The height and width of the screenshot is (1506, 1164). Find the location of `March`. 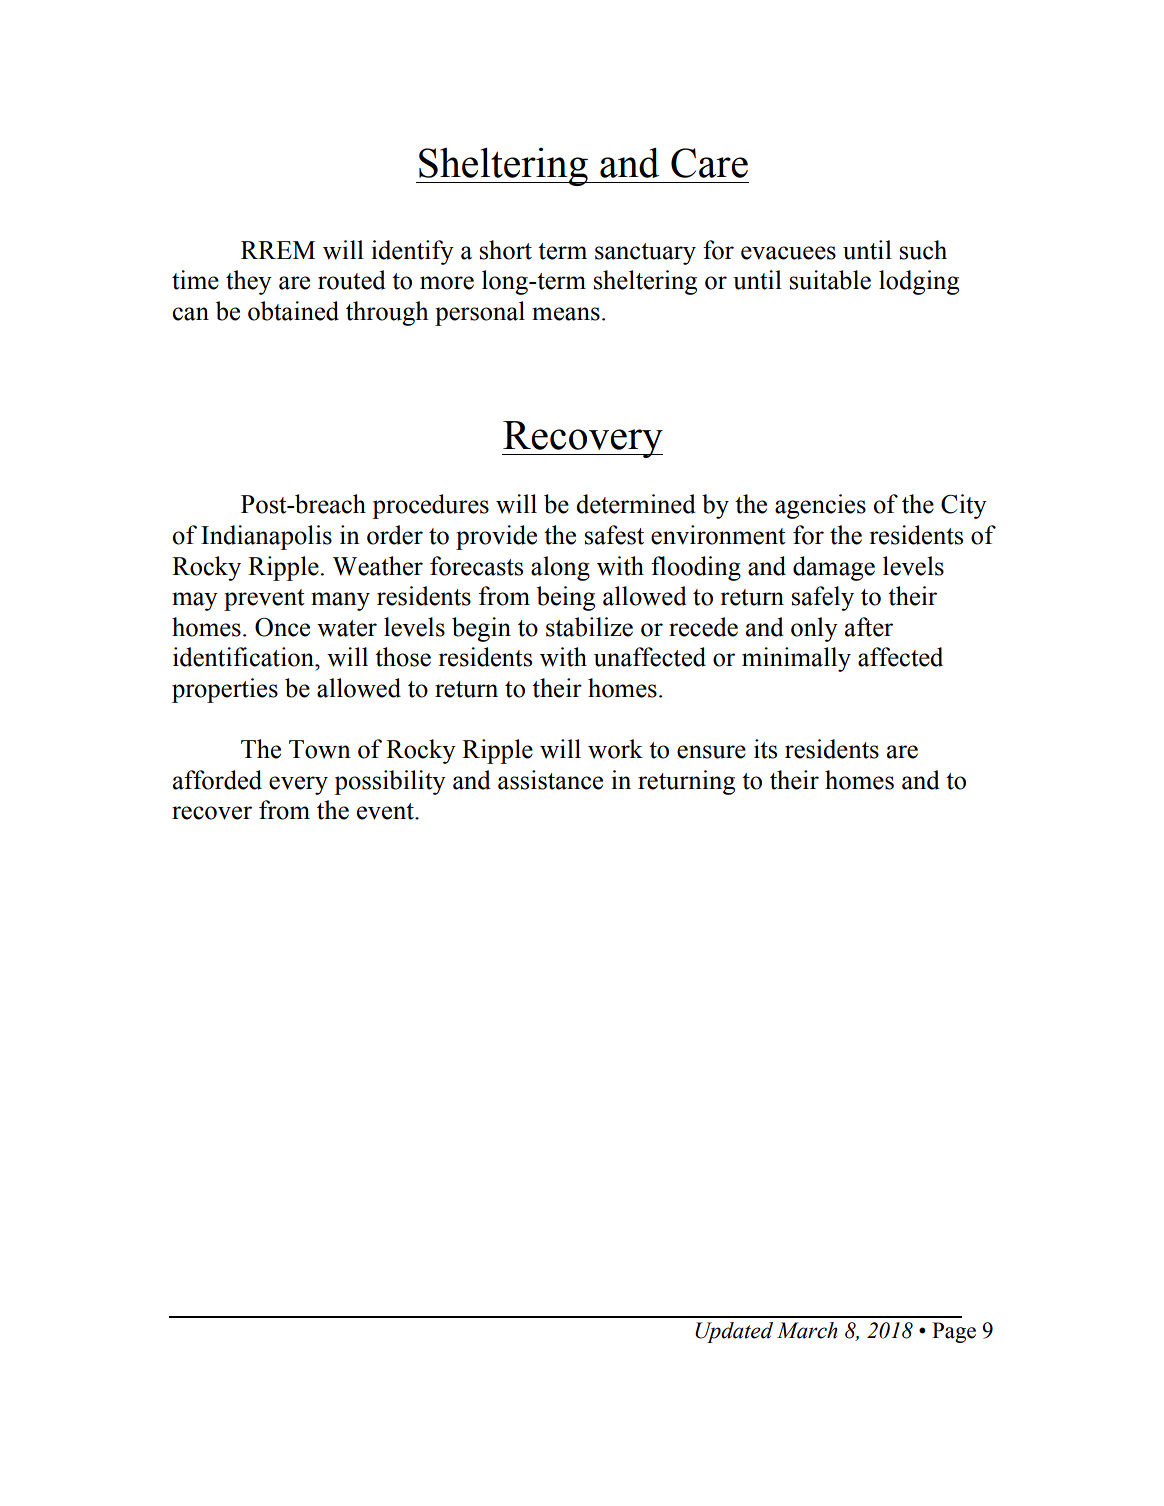

March is located at coordinates (807, 1330).
